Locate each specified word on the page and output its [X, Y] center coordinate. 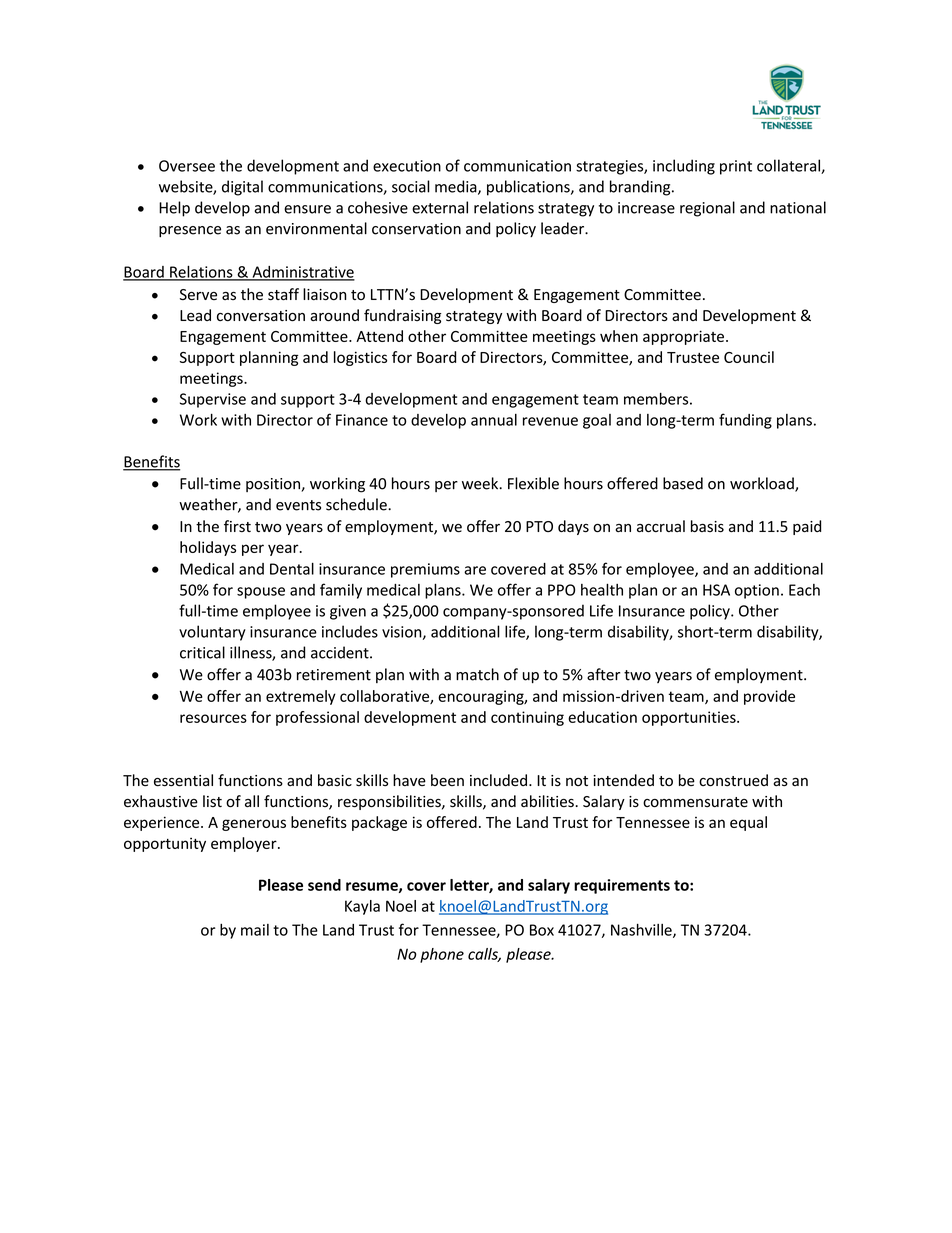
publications [529, 188]
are [475, 570]
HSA [716, 590]
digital [242, 188]
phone [442, 955]
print [736, 167]
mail [255, 930]
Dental [292, 568]
